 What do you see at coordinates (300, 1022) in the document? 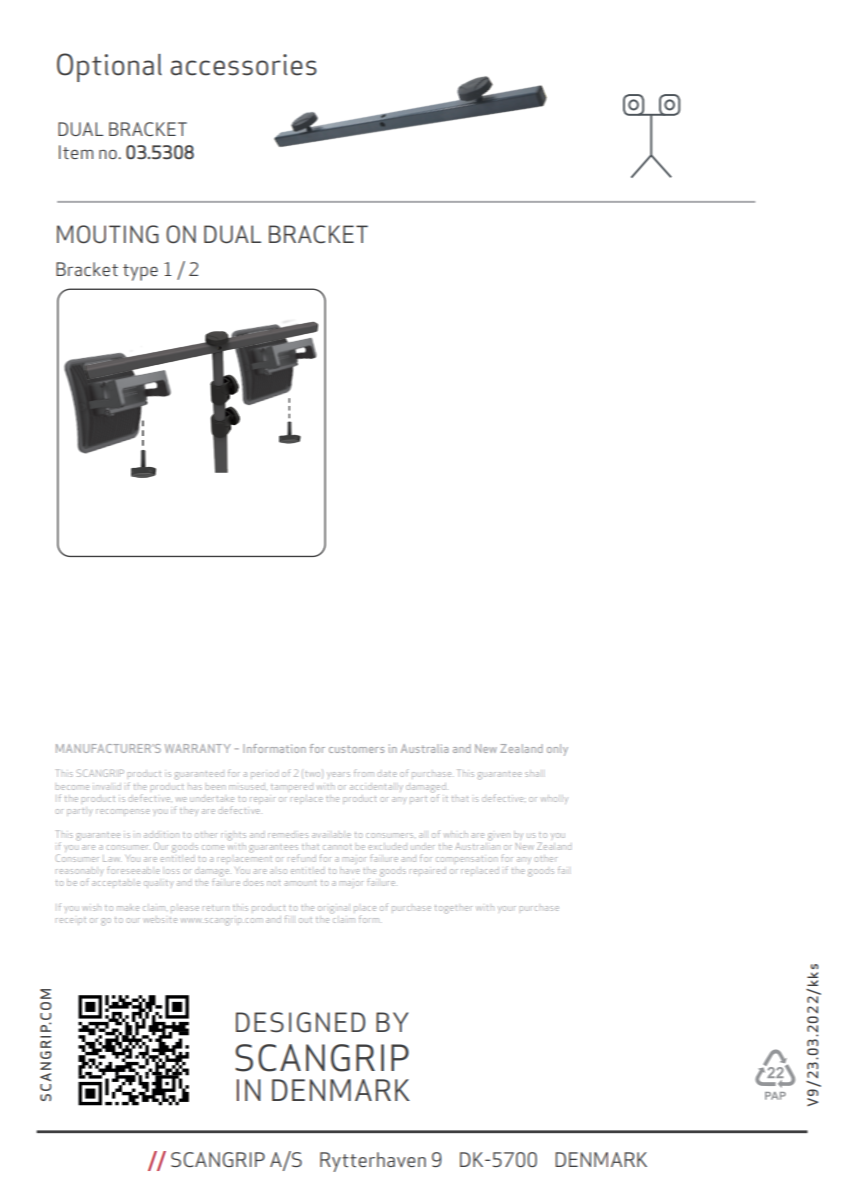
I see `DESIGNED` at bounding box center [300, 1022].
